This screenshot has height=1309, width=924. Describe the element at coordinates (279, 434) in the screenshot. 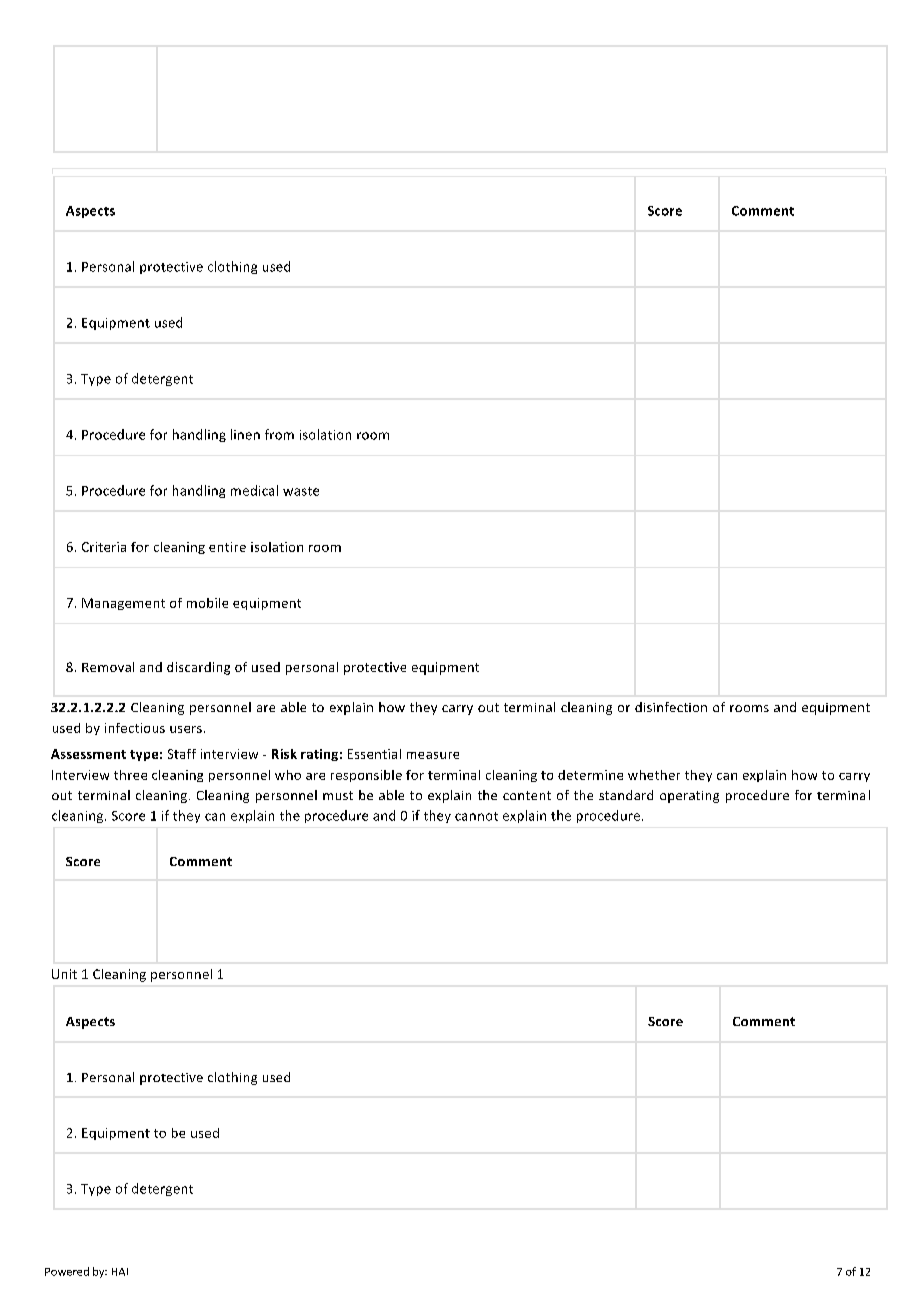

I see `from` at that location.
